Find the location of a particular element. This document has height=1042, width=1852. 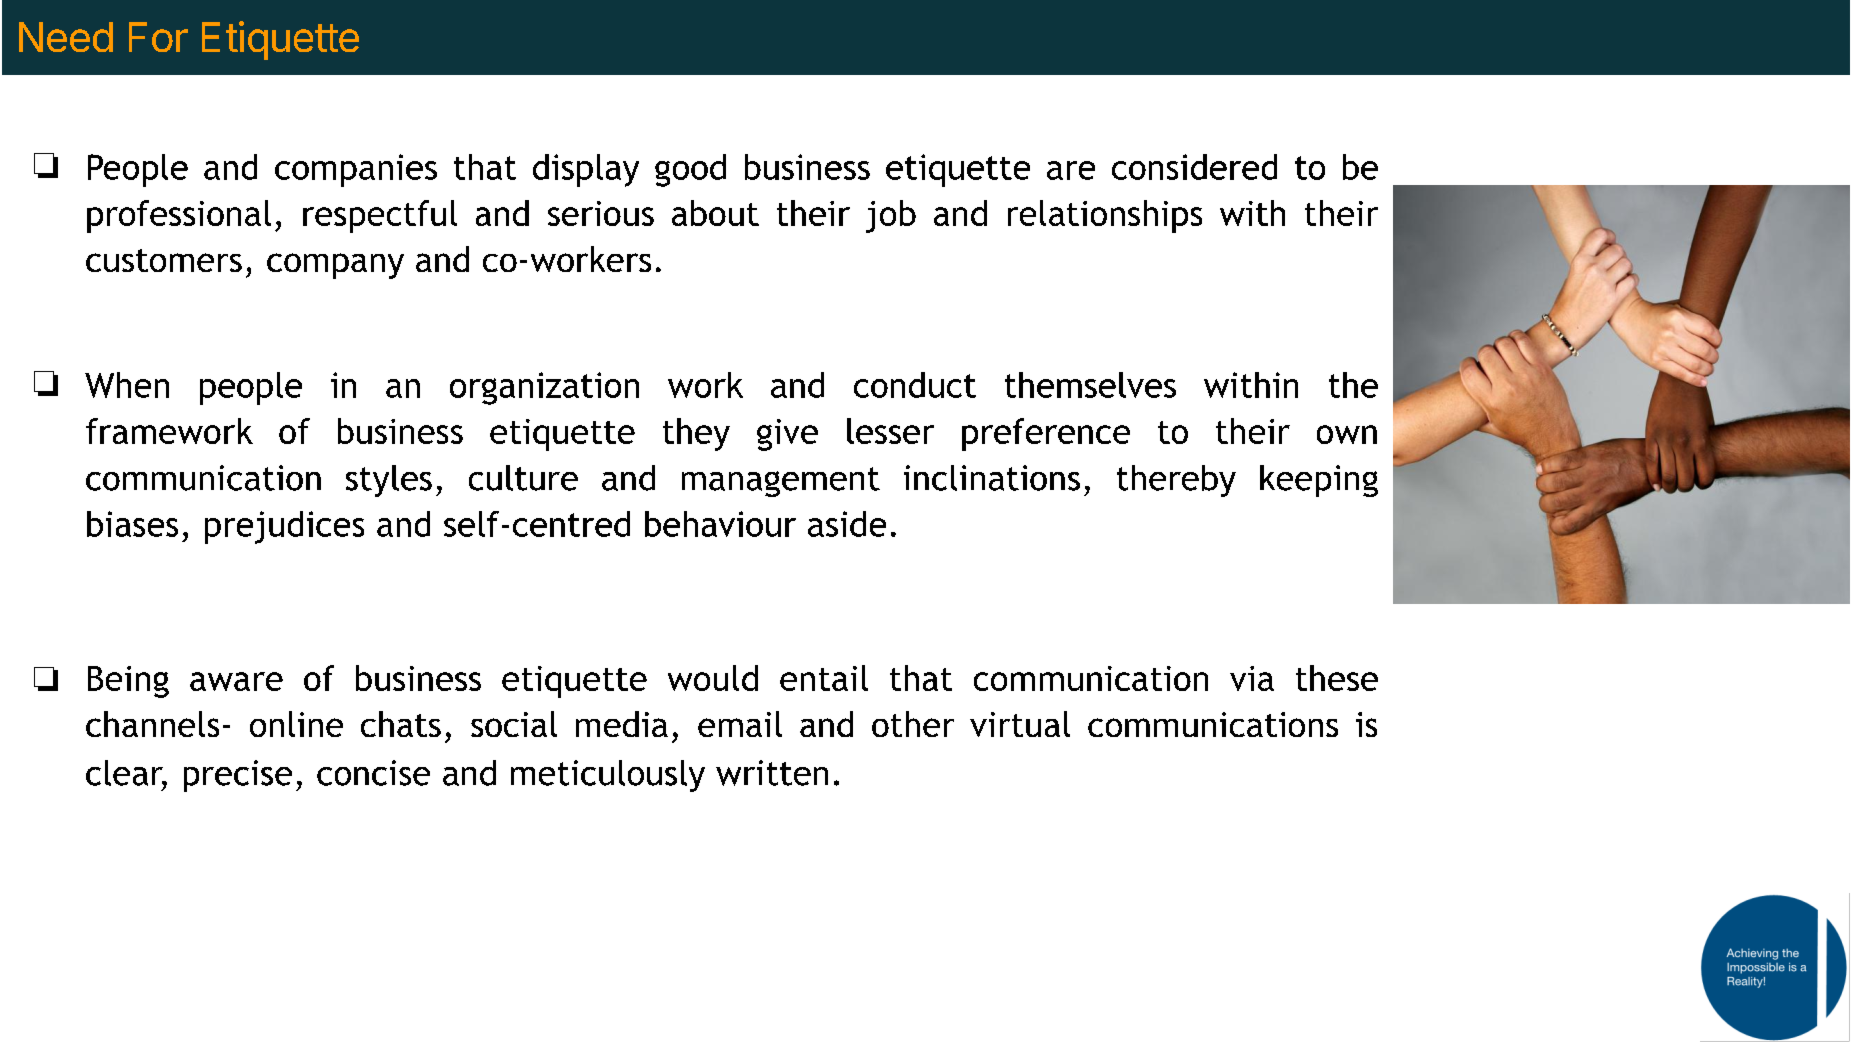

written is located at coordinates (772, 773).
